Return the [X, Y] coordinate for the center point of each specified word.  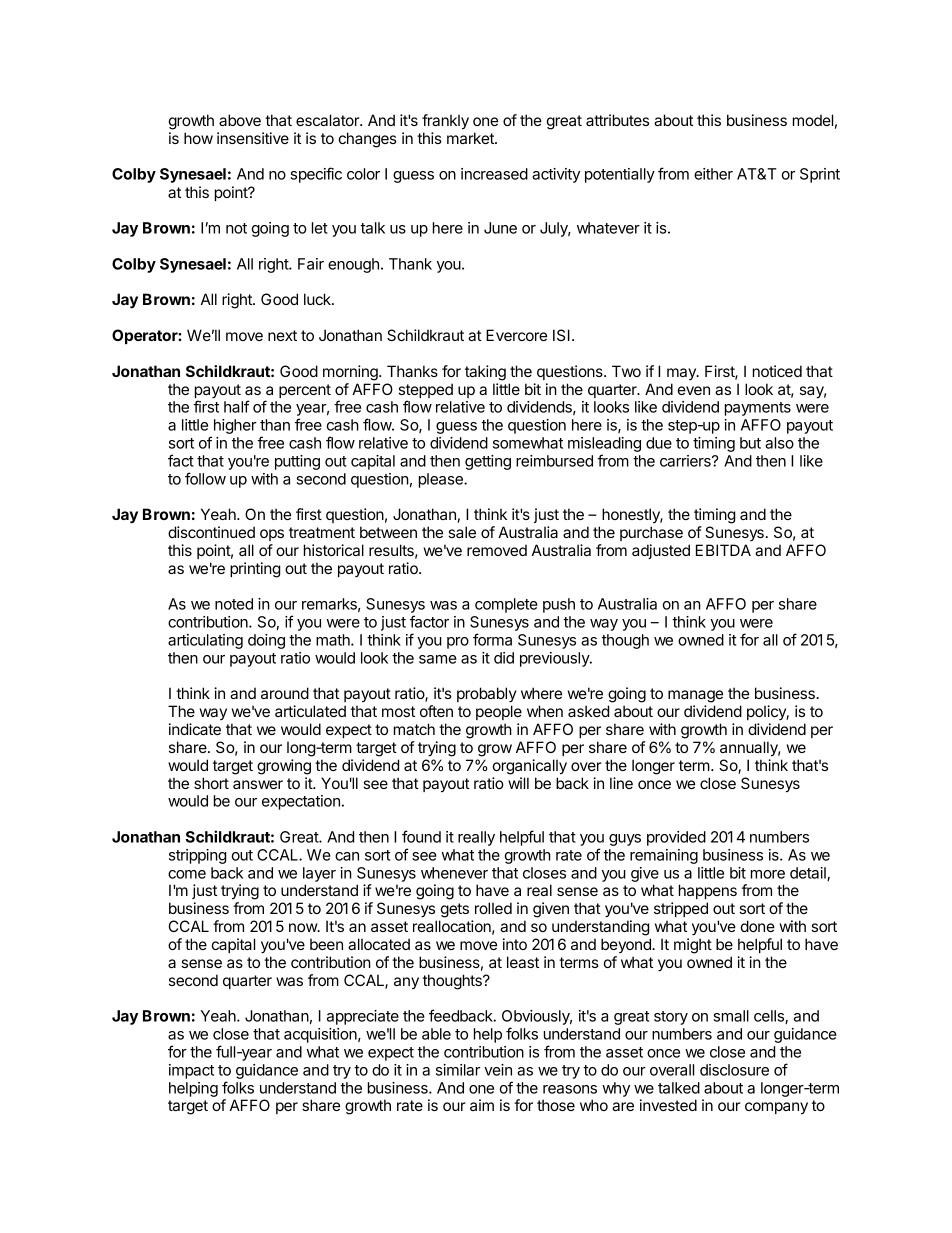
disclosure [734, 1070]
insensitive [253, 138]
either [713, 174]
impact [191, 1071]
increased [494, 174]
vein [498, 1070]
